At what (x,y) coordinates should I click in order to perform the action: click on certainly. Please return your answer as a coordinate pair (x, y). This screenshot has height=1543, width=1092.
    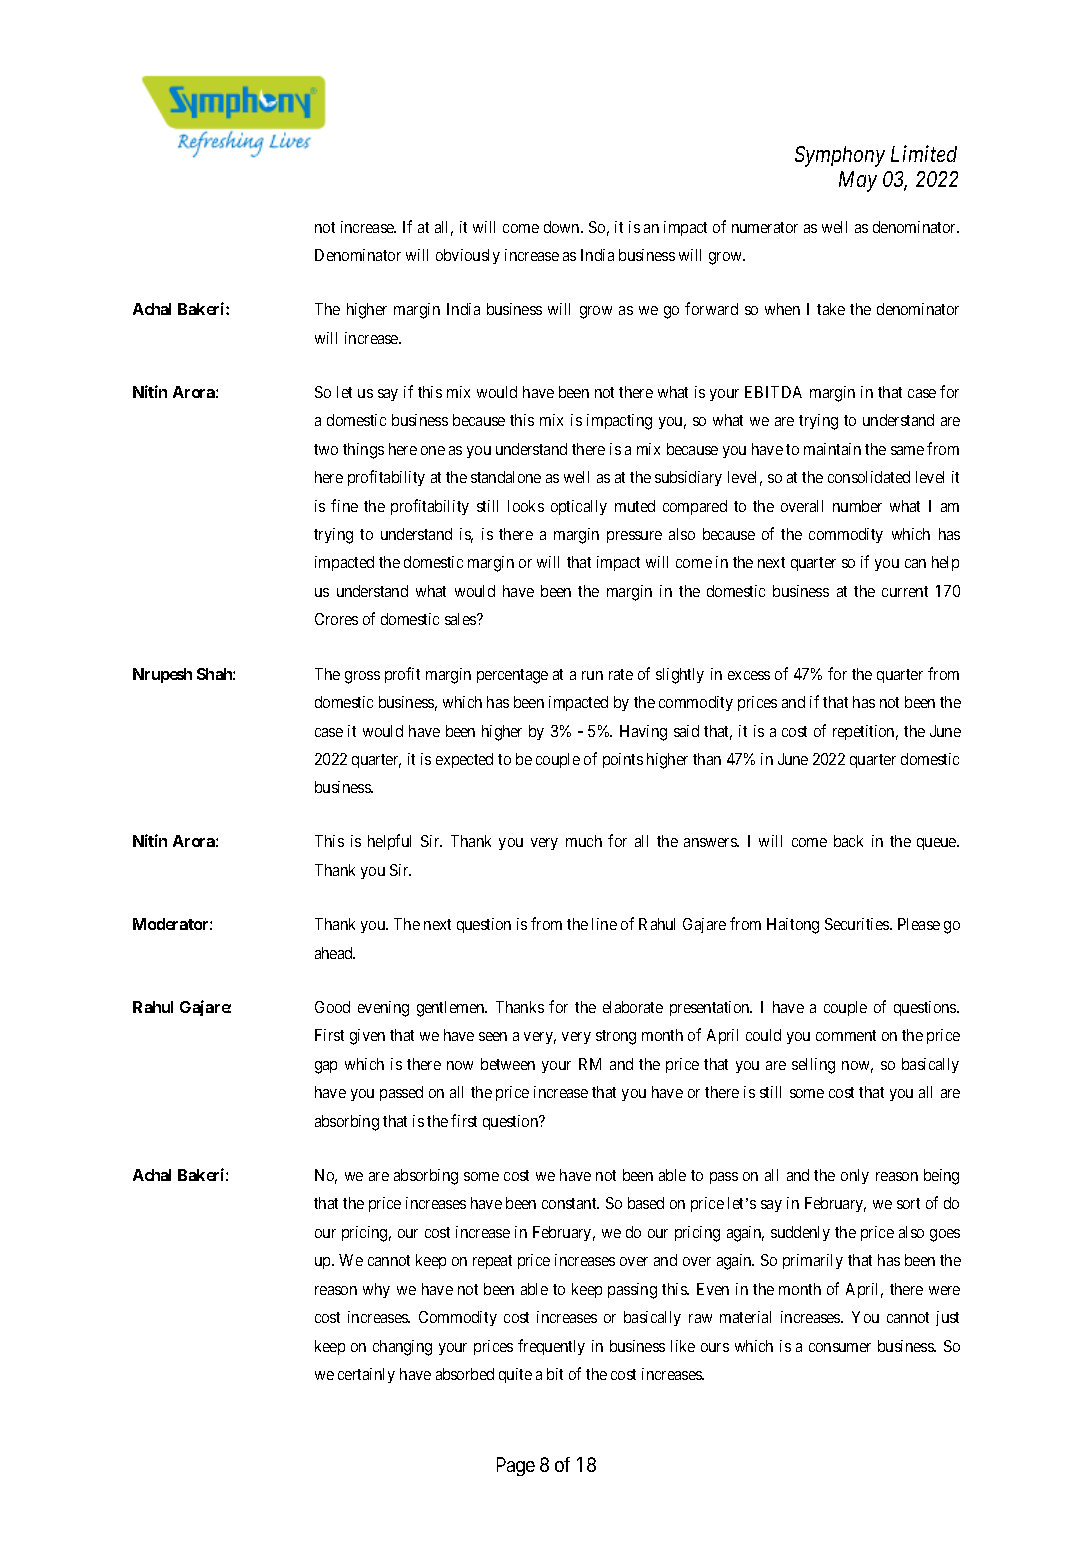
    Looking at the image, I should click on (366, 1375).
